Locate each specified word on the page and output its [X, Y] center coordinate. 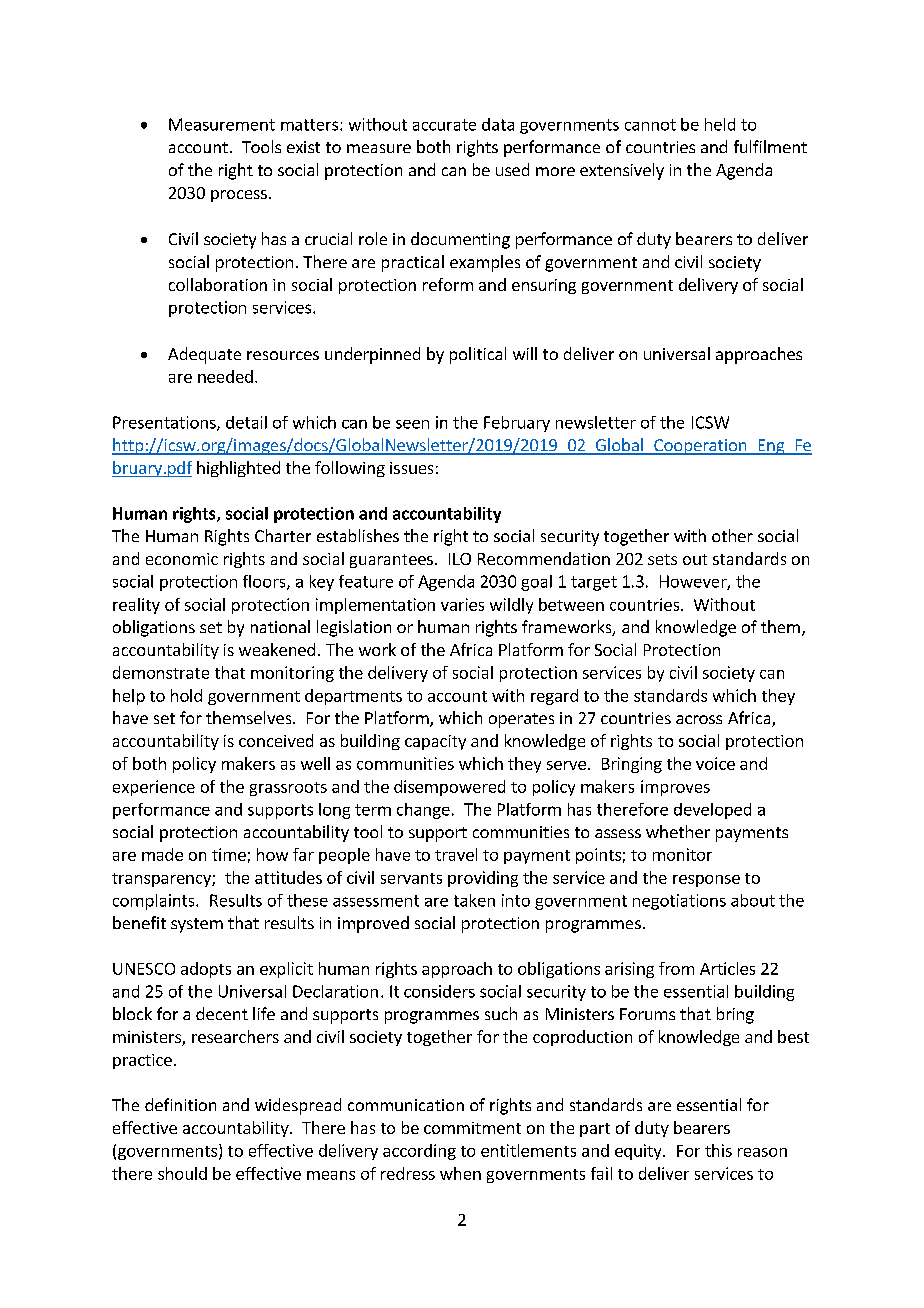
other [732, 535]
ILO [460, 559]
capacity [435, 742]
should [182, 1173]
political [478, 355]
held [720, 124]
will [525, 353]
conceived [276, 740]
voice [715, 763]
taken [474, 900]
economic [182, 559]
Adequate [204, 355]
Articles [727, 968]
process [239, 196]
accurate [444, 125]
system [197, 925]
